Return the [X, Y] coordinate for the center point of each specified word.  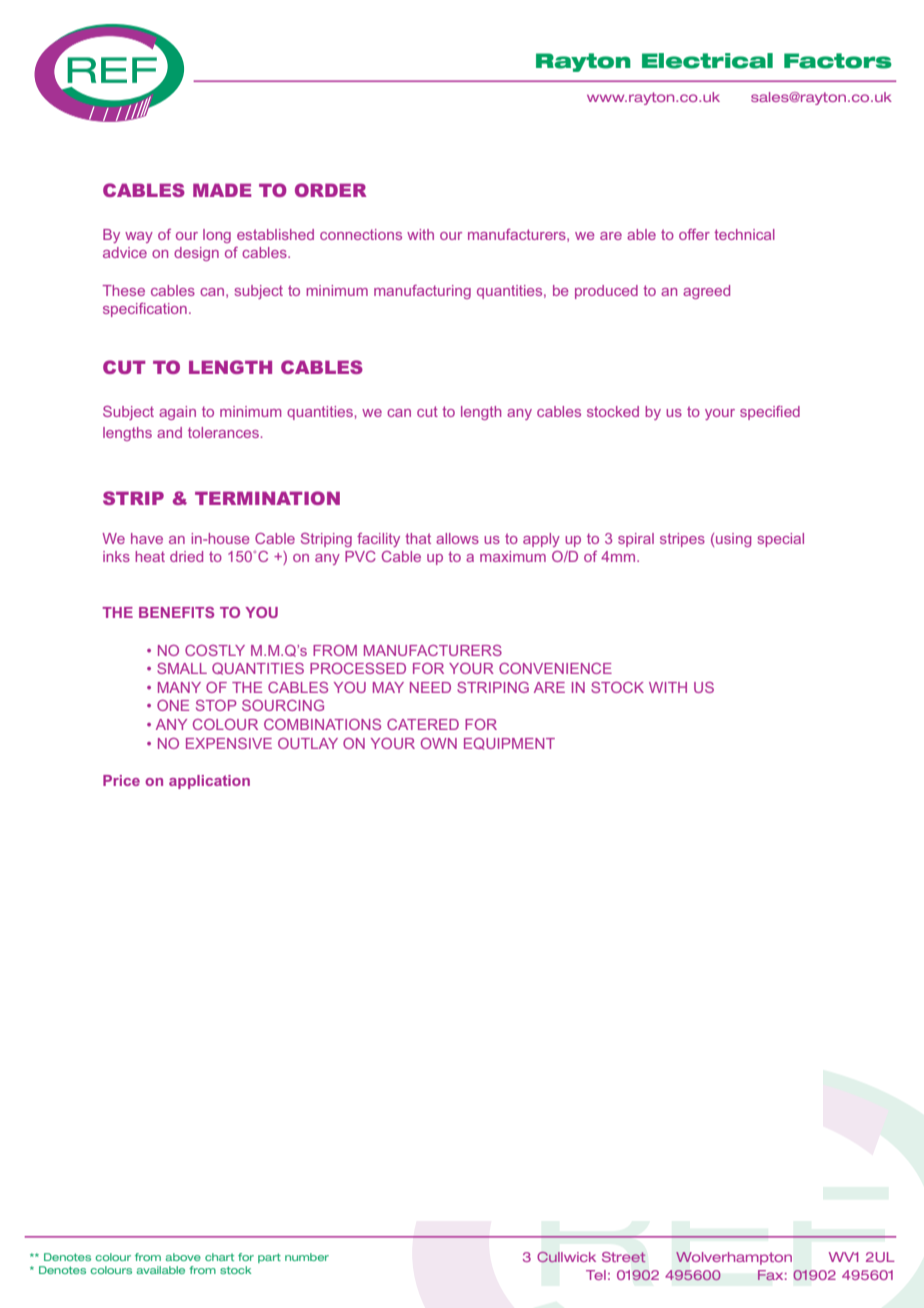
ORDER [331, 190]
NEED [430, 687]
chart [219, 1257]
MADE [222, 190]
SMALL [182, 668]
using [733, 540]
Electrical [707, 61]
